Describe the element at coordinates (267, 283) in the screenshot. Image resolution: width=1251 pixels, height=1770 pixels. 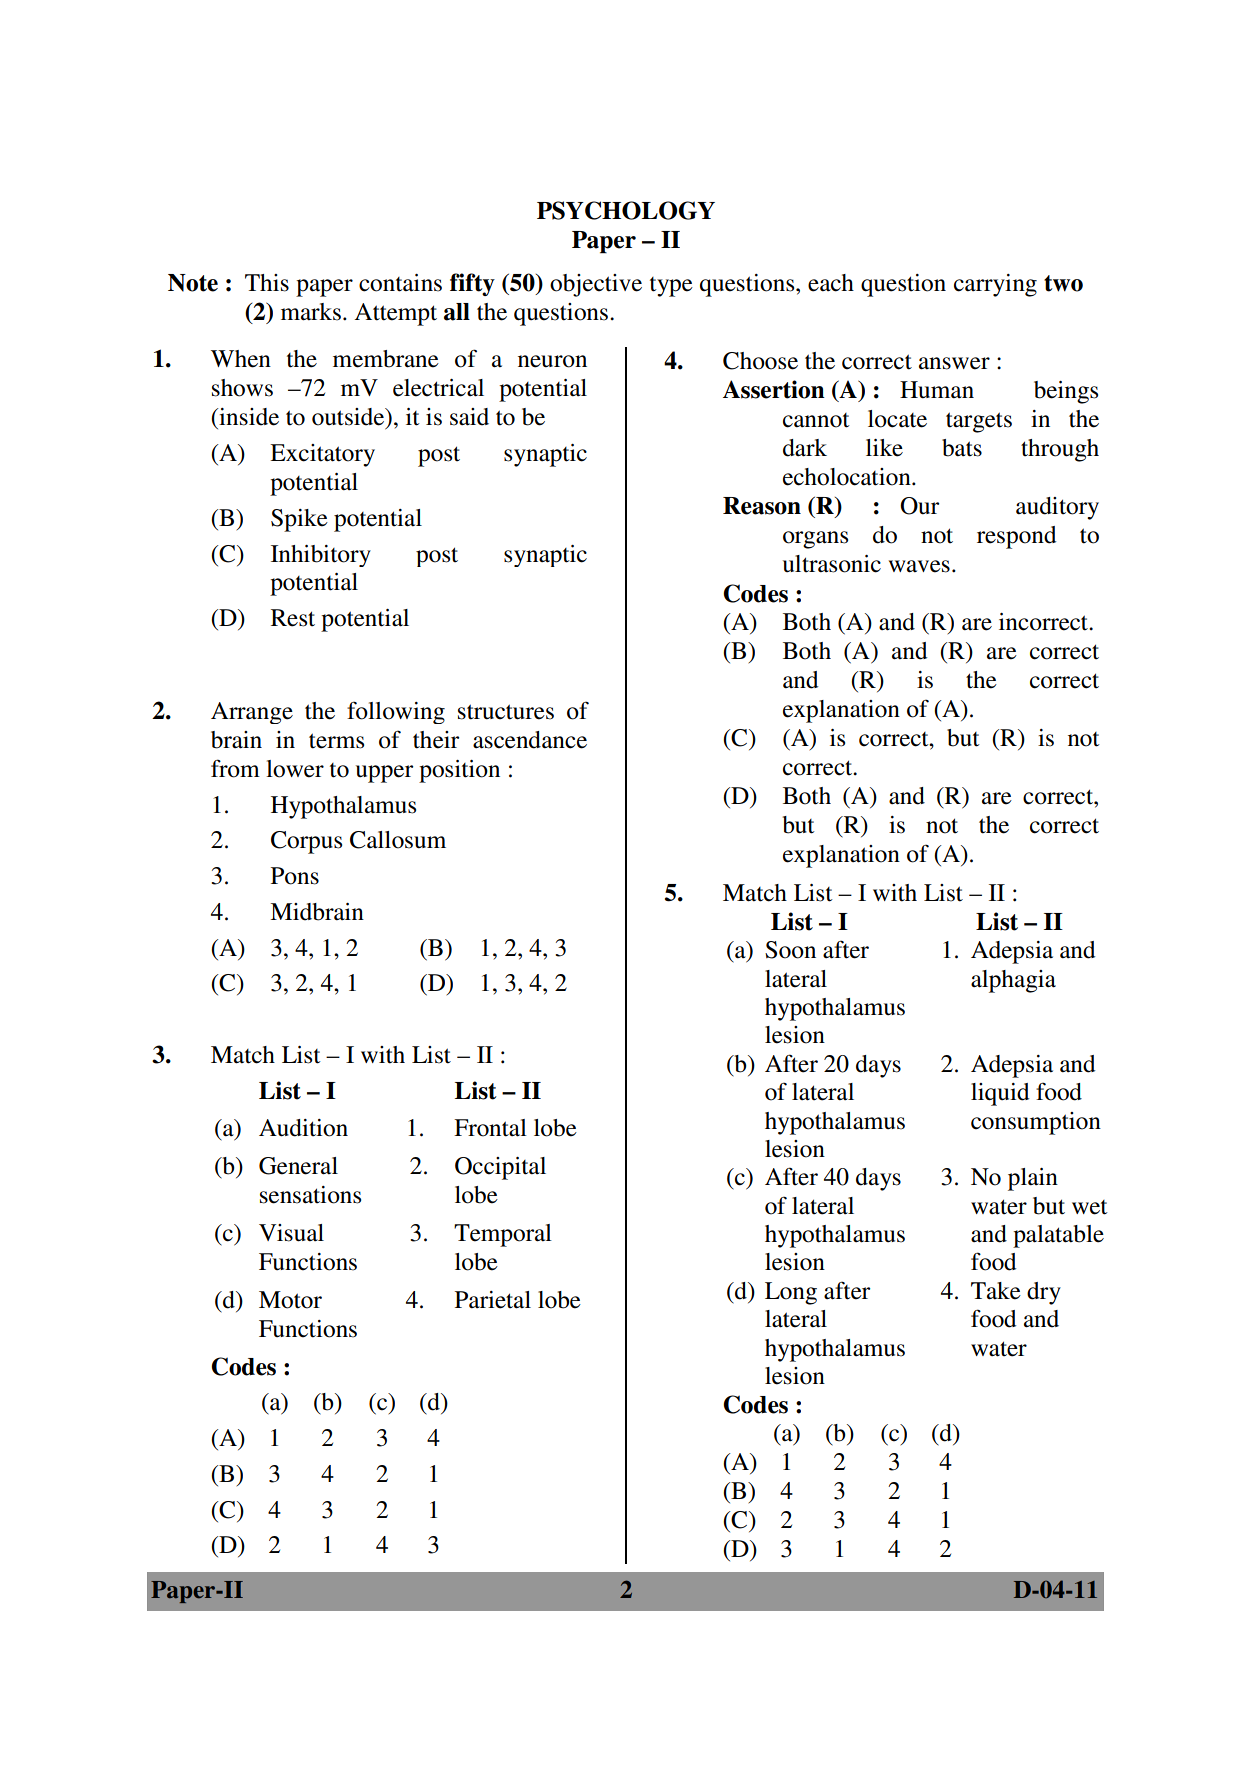
I see `This` at that location.
